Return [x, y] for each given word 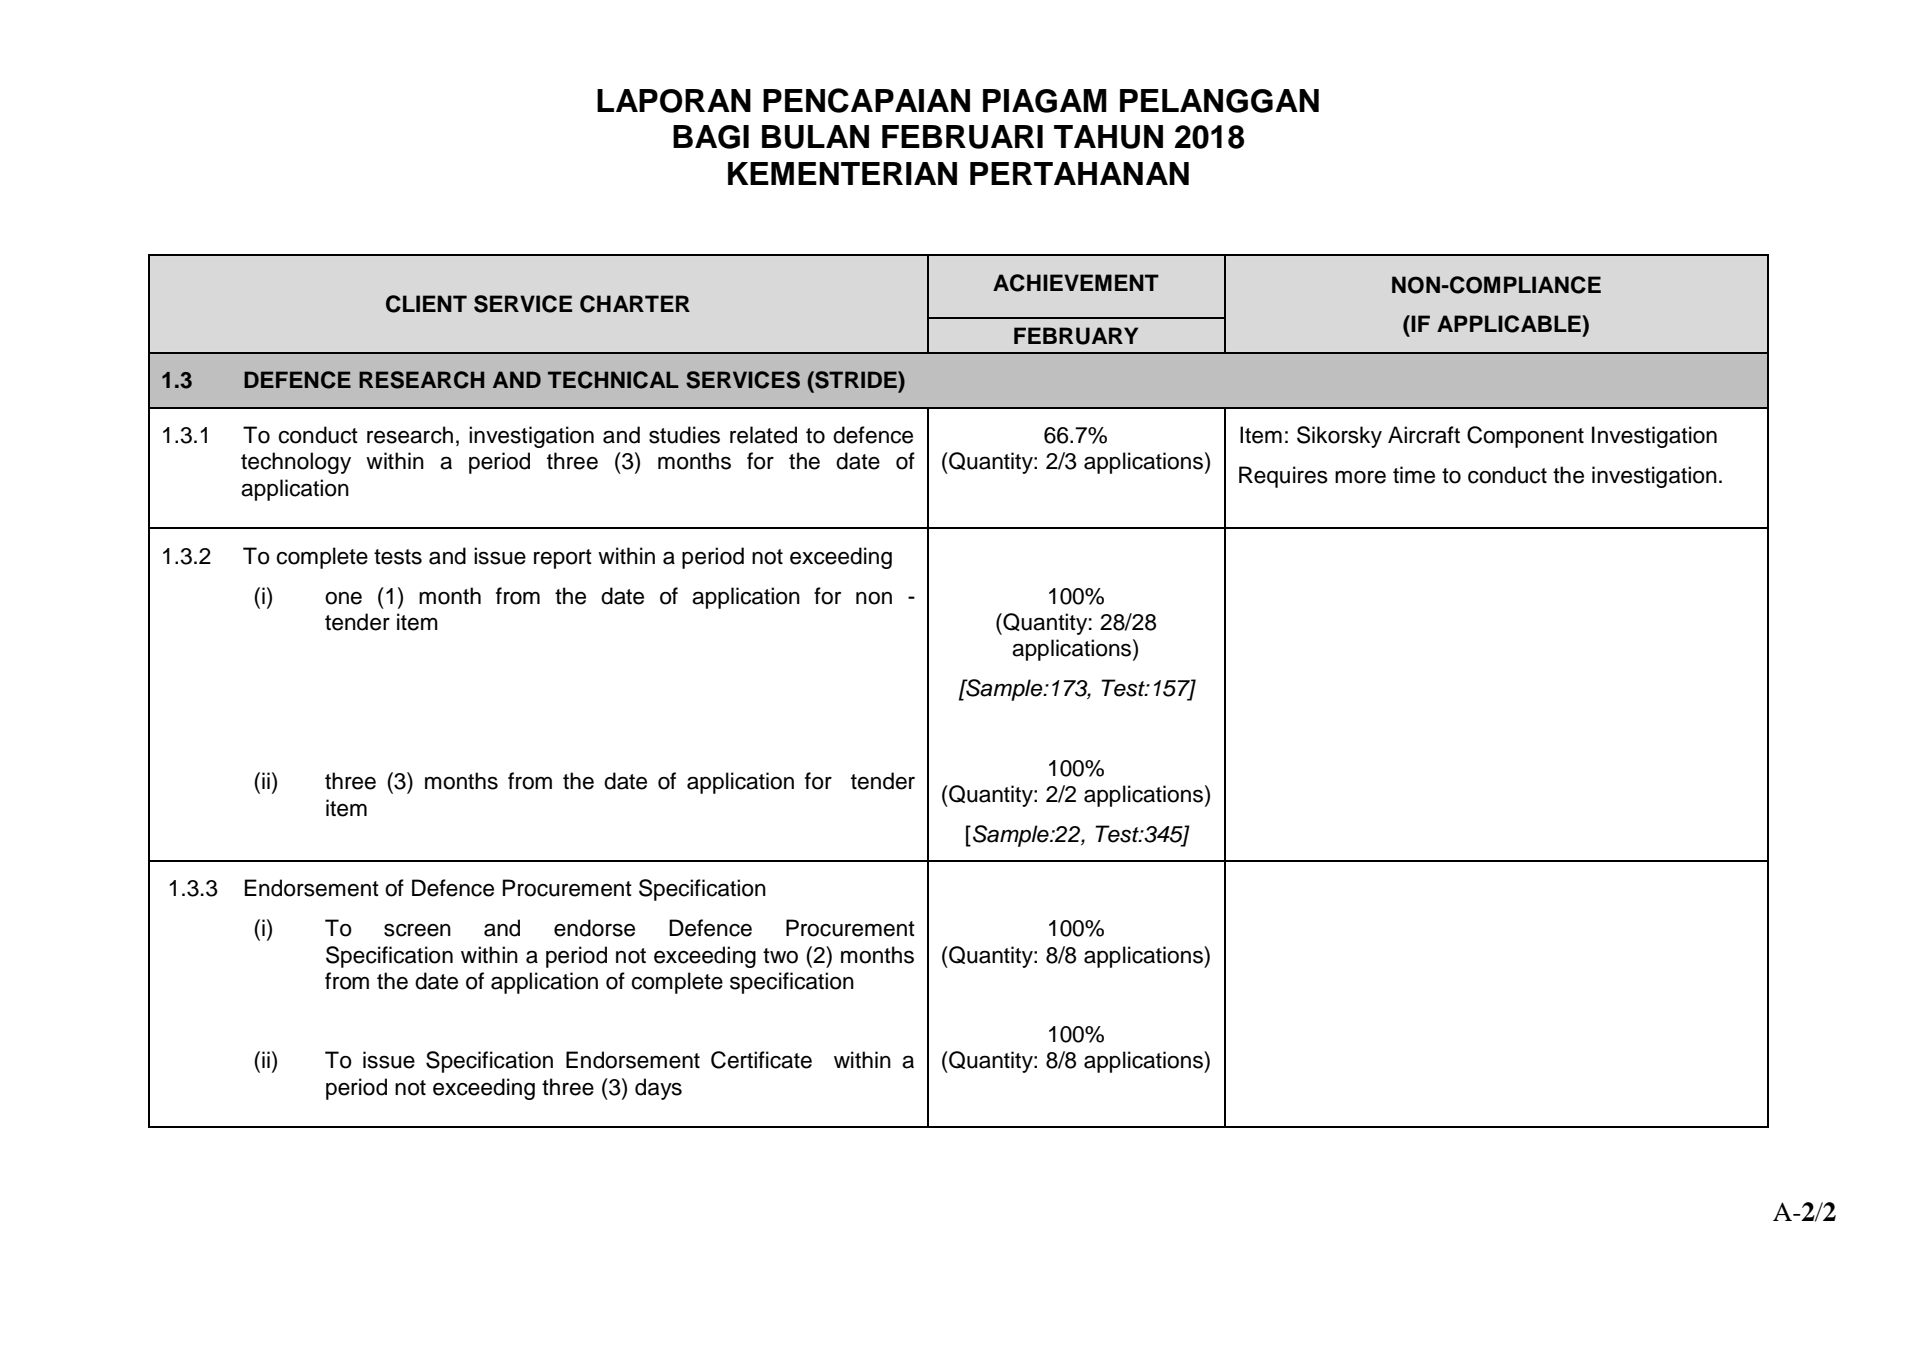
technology [296, 463]
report [563, 559]
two [780, 956]
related [763, 435]
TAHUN [1108, 137]
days [658, 1089]
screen [417, 930]
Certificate [761, 1060]
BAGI [711, 137]
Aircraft [1424, 435]
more [1360, 477]
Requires [1283, 477]
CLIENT [426, 304]
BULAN [815, 137]
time [1414, 475]
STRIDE [856, 380]
